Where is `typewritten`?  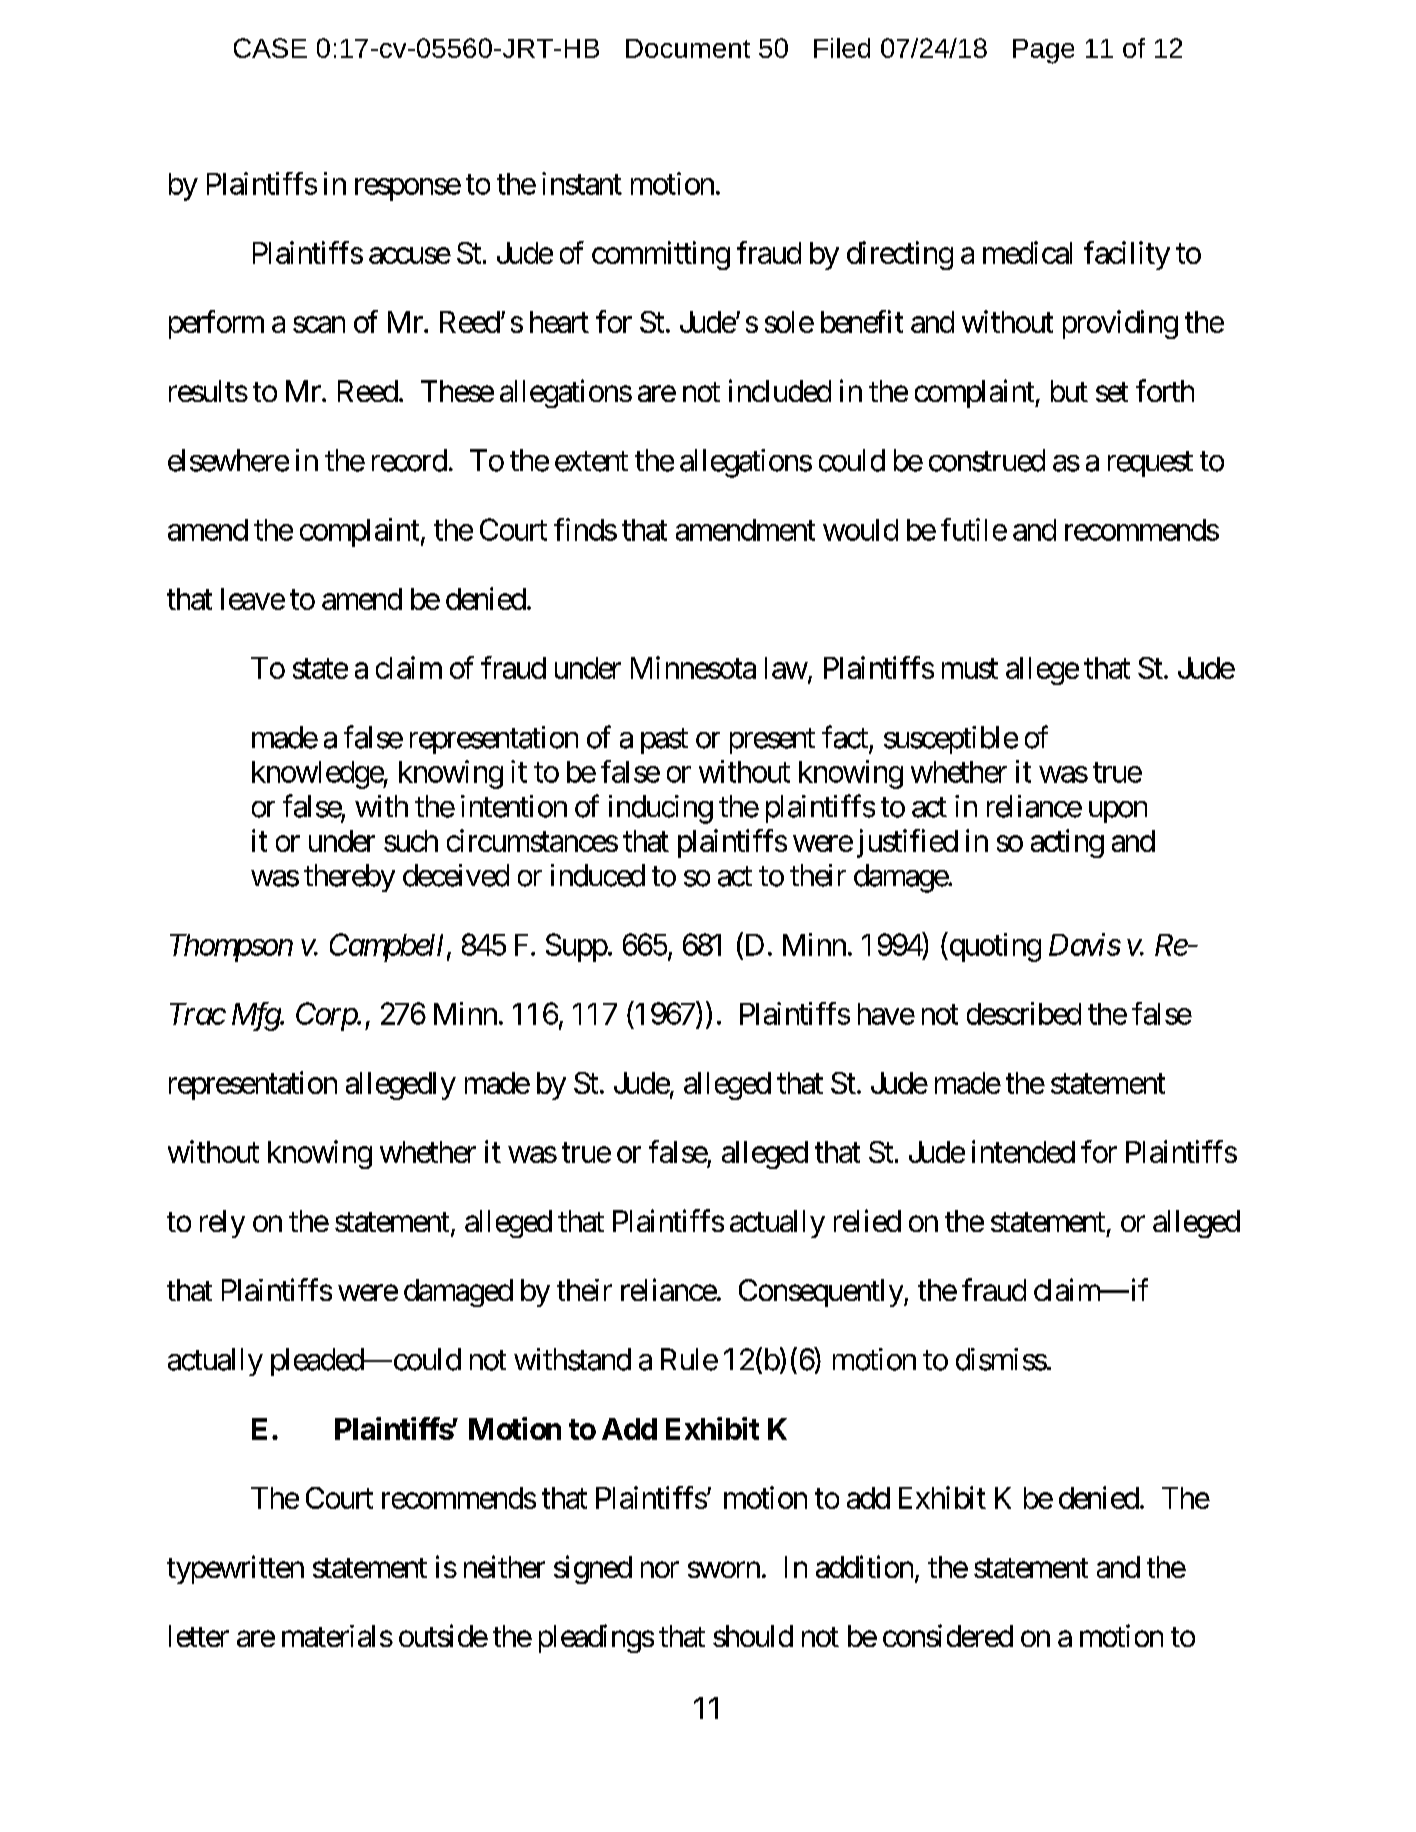 typewritten is located at coordinates (235, 1569).
